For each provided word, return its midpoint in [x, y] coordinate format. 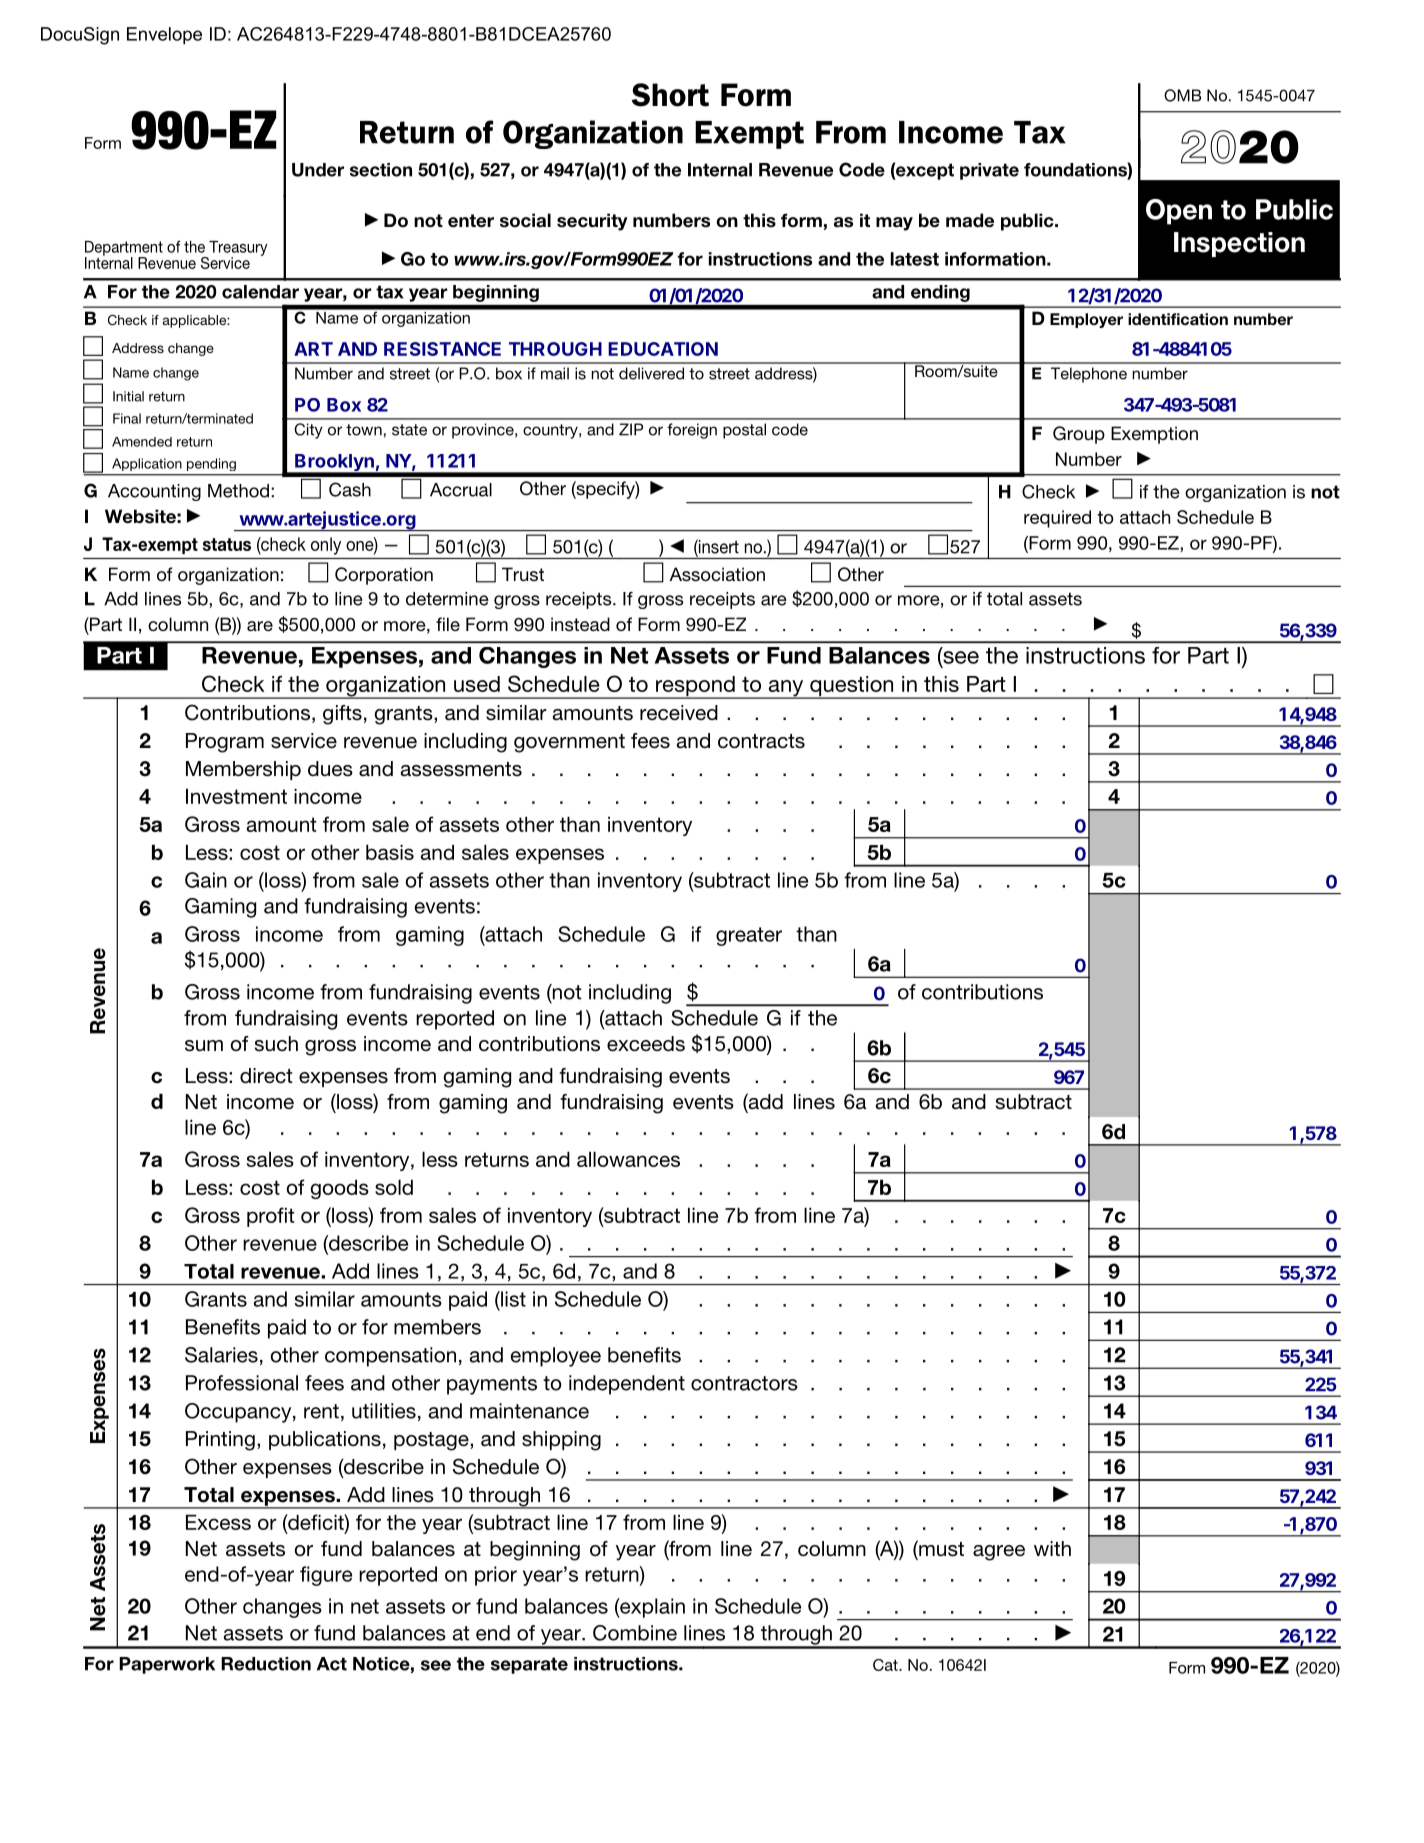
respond [695, 687]
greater [749, 936]
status [227, 544]
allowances [628, 1159]
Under [318, 170]
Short [670, 95]
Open [1179, 212]
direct [266, 1076]
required [1057, 519]
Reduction [266, 1664]
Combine [635, 1633]
